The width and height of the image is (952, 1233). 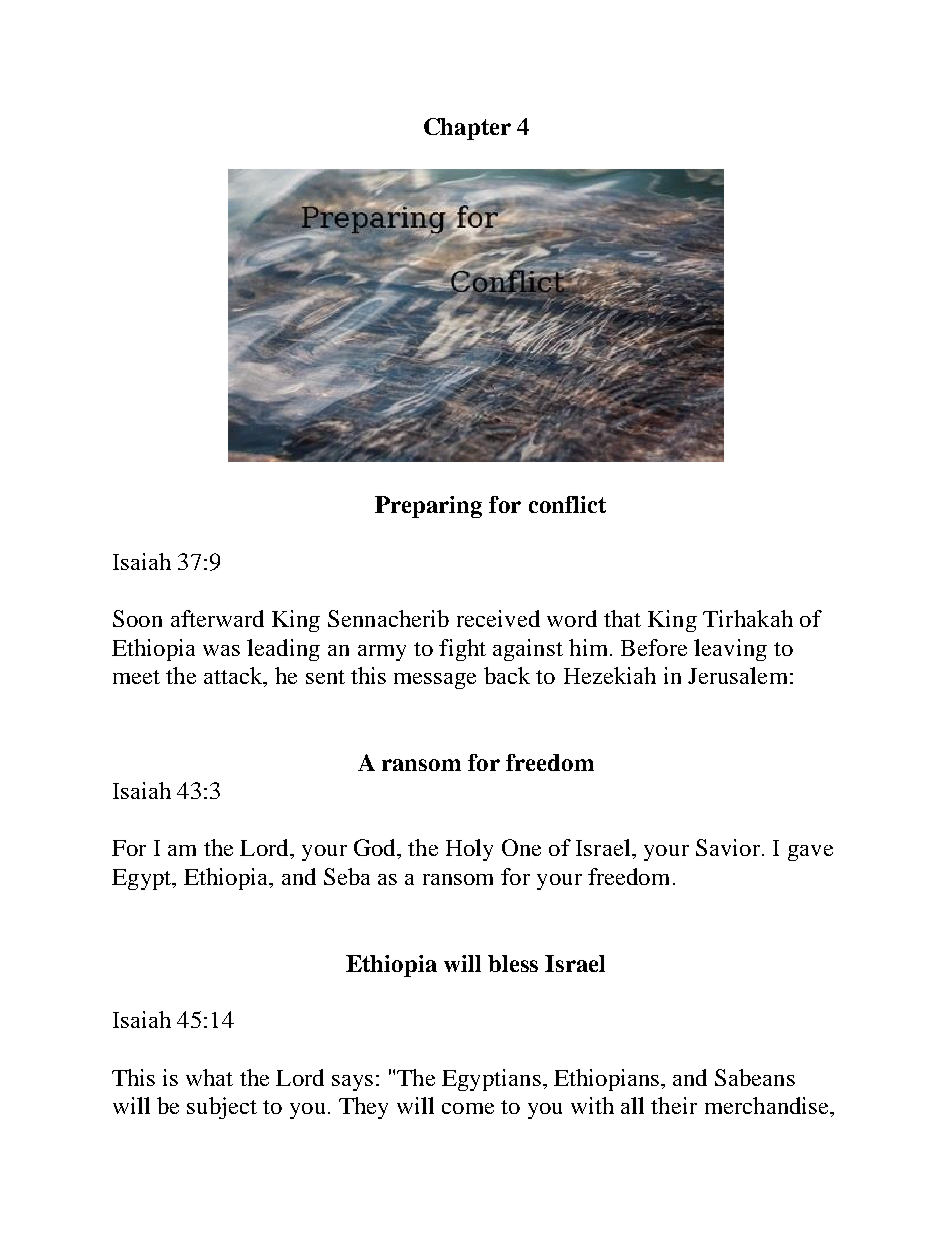 I want to click on come, so click(x=468, y=1108).
